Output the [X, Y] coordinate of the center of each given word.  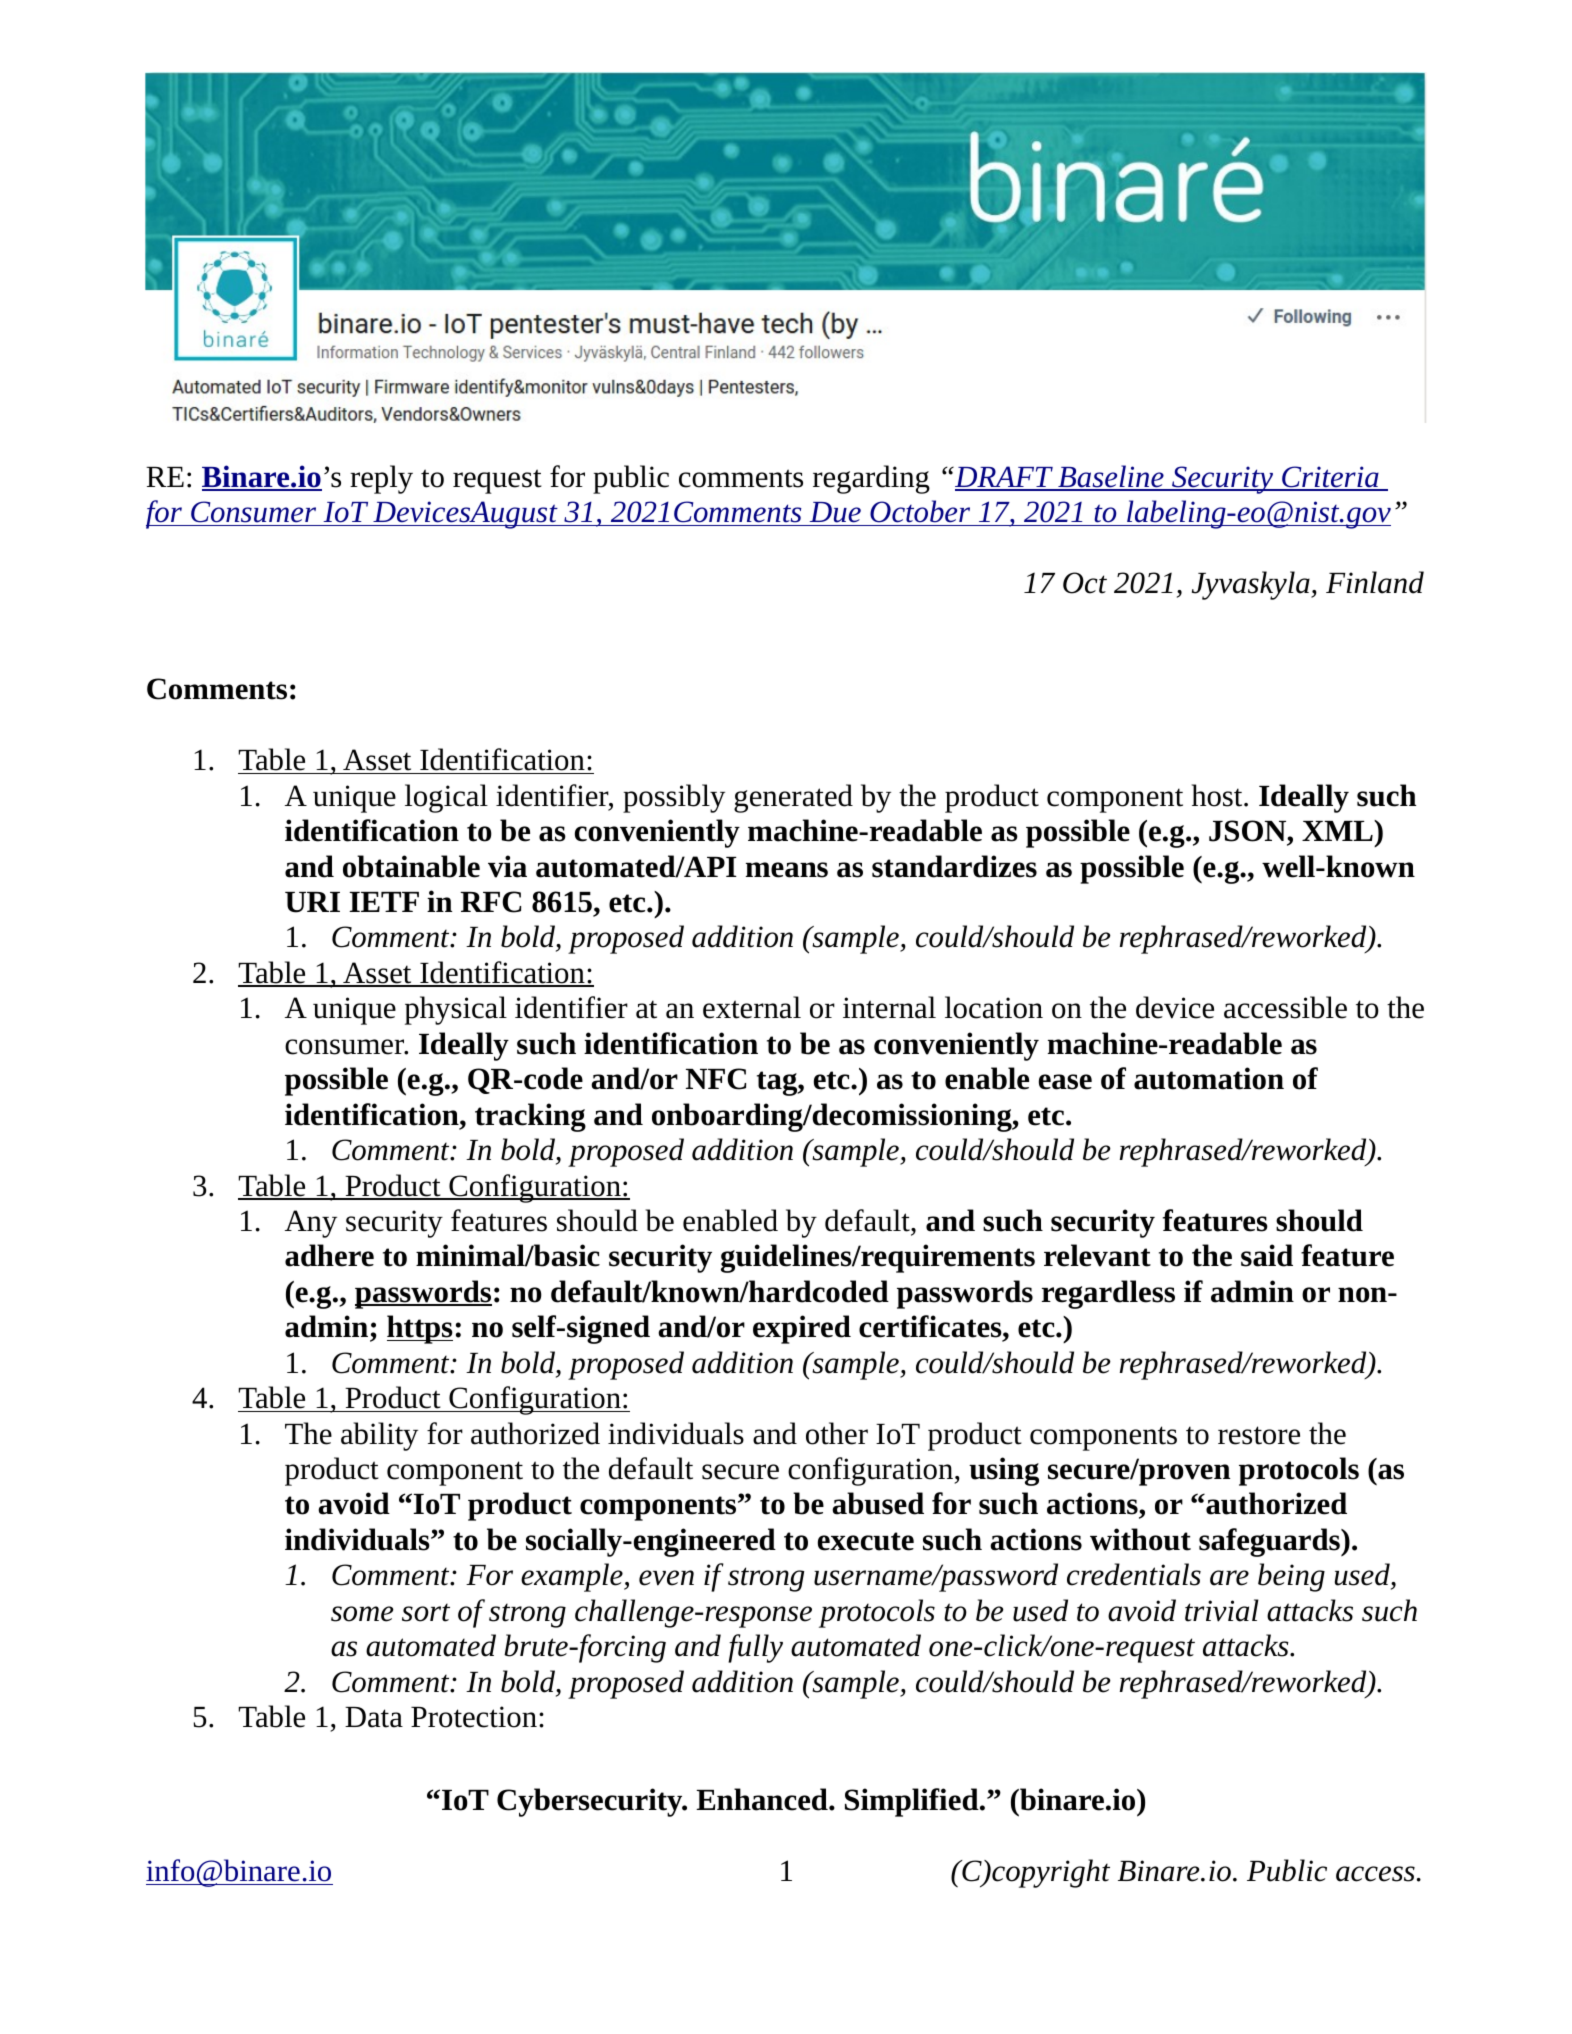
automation [1209, 1078]
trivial [1222, 1610]
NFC [716, 1079]
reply [381, 479]
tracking [530, 1117]
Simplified [913, 1802]
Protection [474, 1717]
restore [1259, 1435]
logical [446, 798]
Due [835, 512]
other [837, 1433]
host [1218, 795]
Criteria [1330, 478]
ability [379, 1436]
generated [793, 798]
